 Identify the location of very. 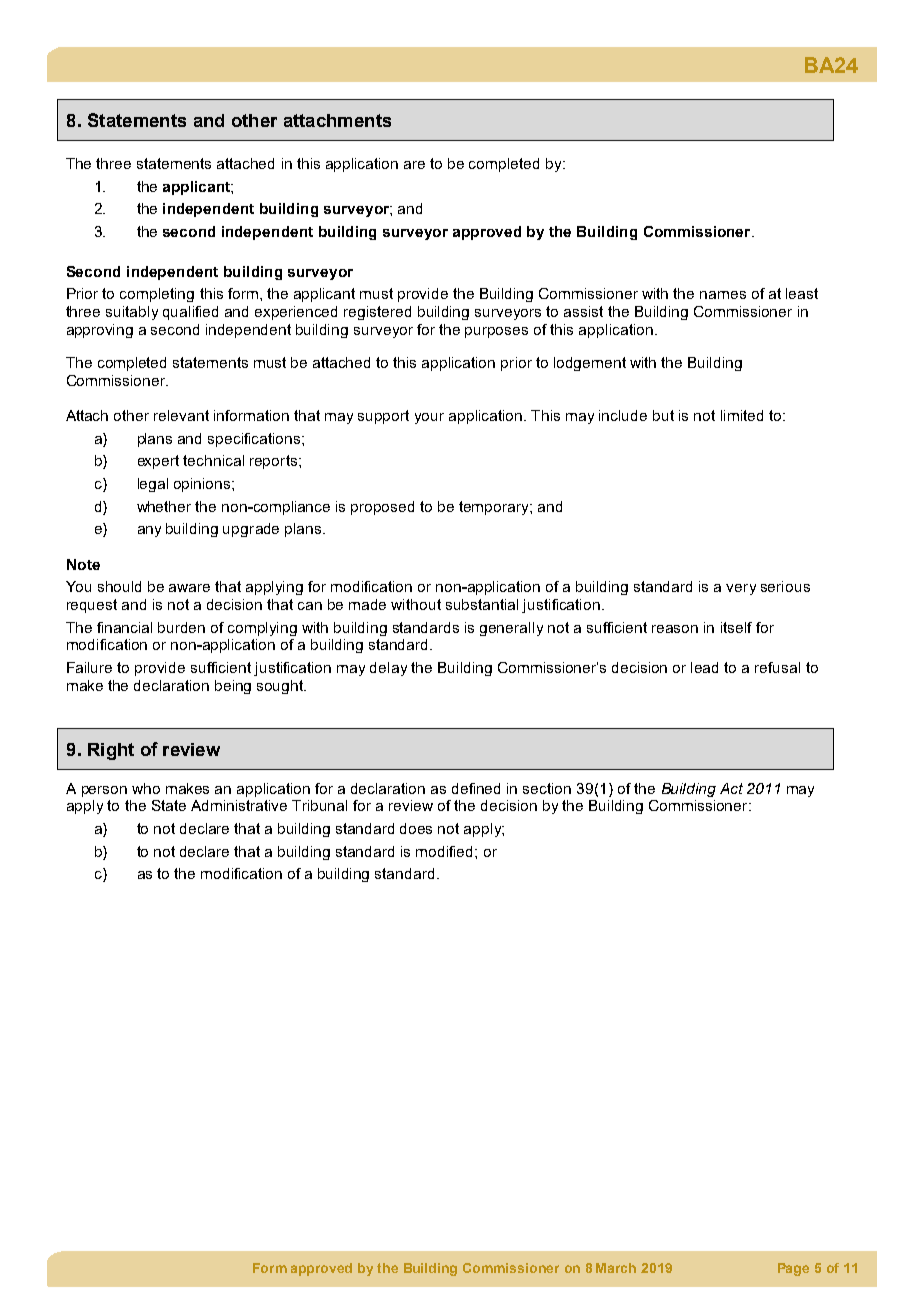
(741, 589).
